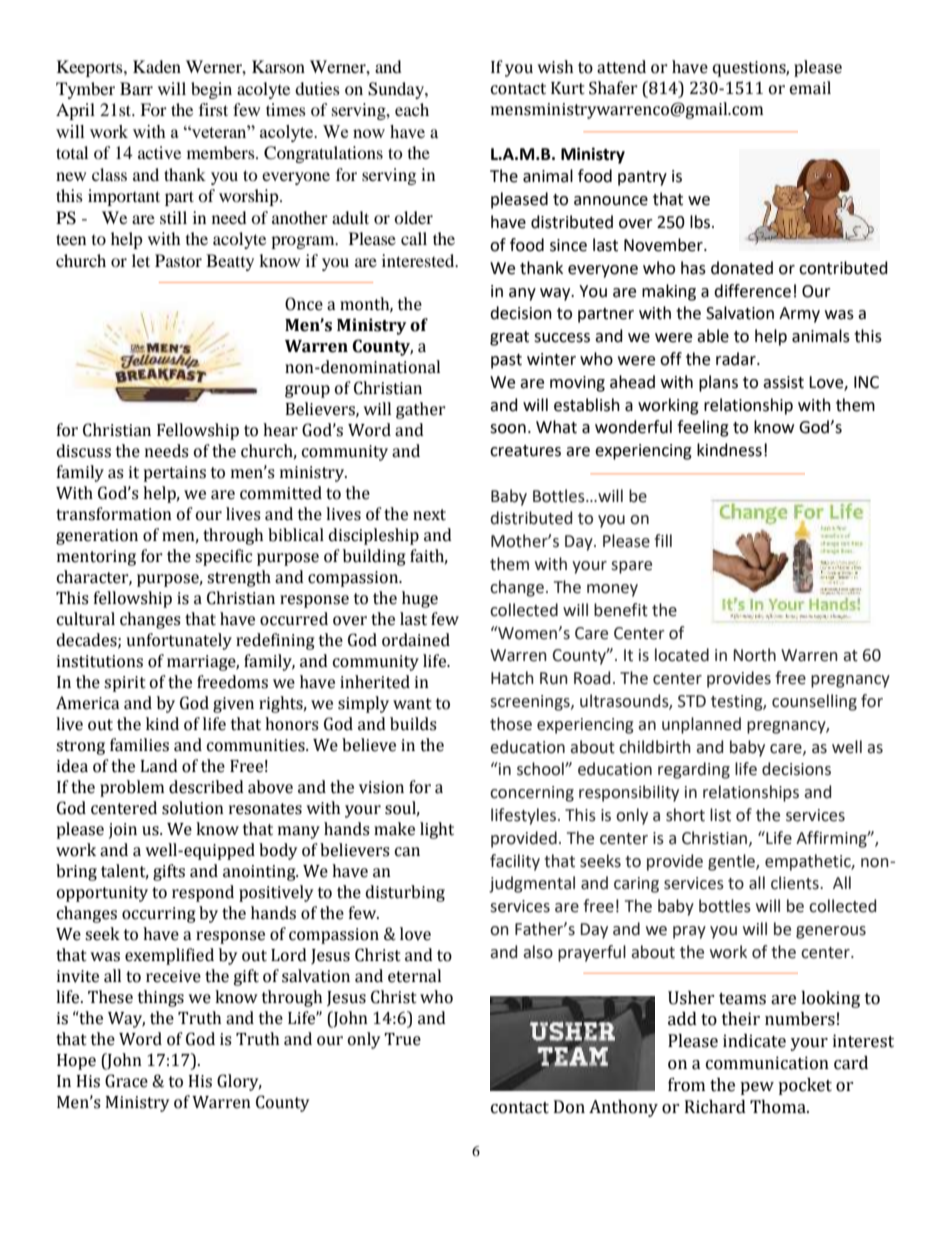 This screenshot has width=952, height=1233. I want to click on True, so click(402, 1039).
